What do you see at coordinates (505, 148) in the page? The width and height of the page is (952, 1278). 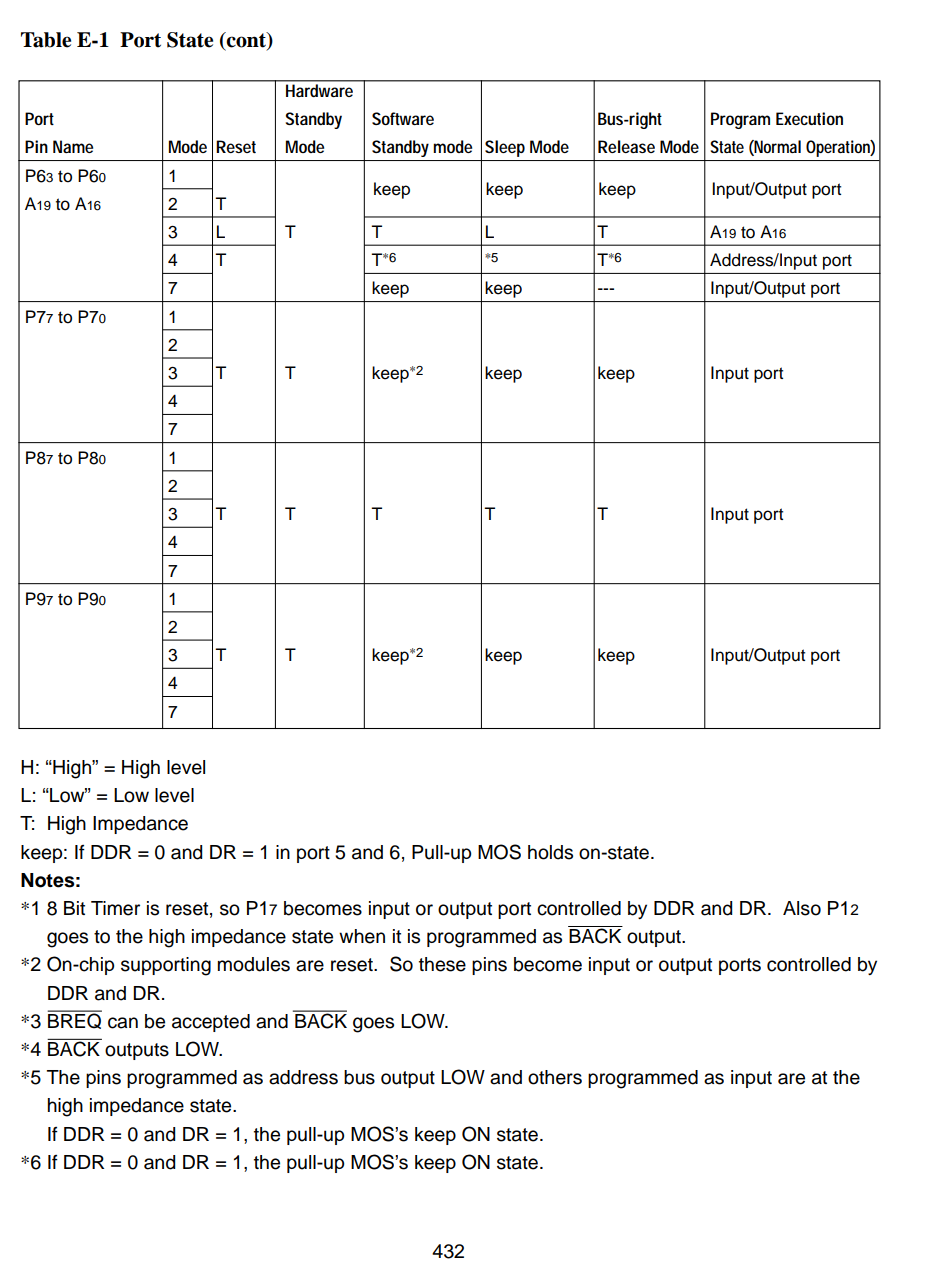 I see `Sleep` at bounding box center [505, 148].
